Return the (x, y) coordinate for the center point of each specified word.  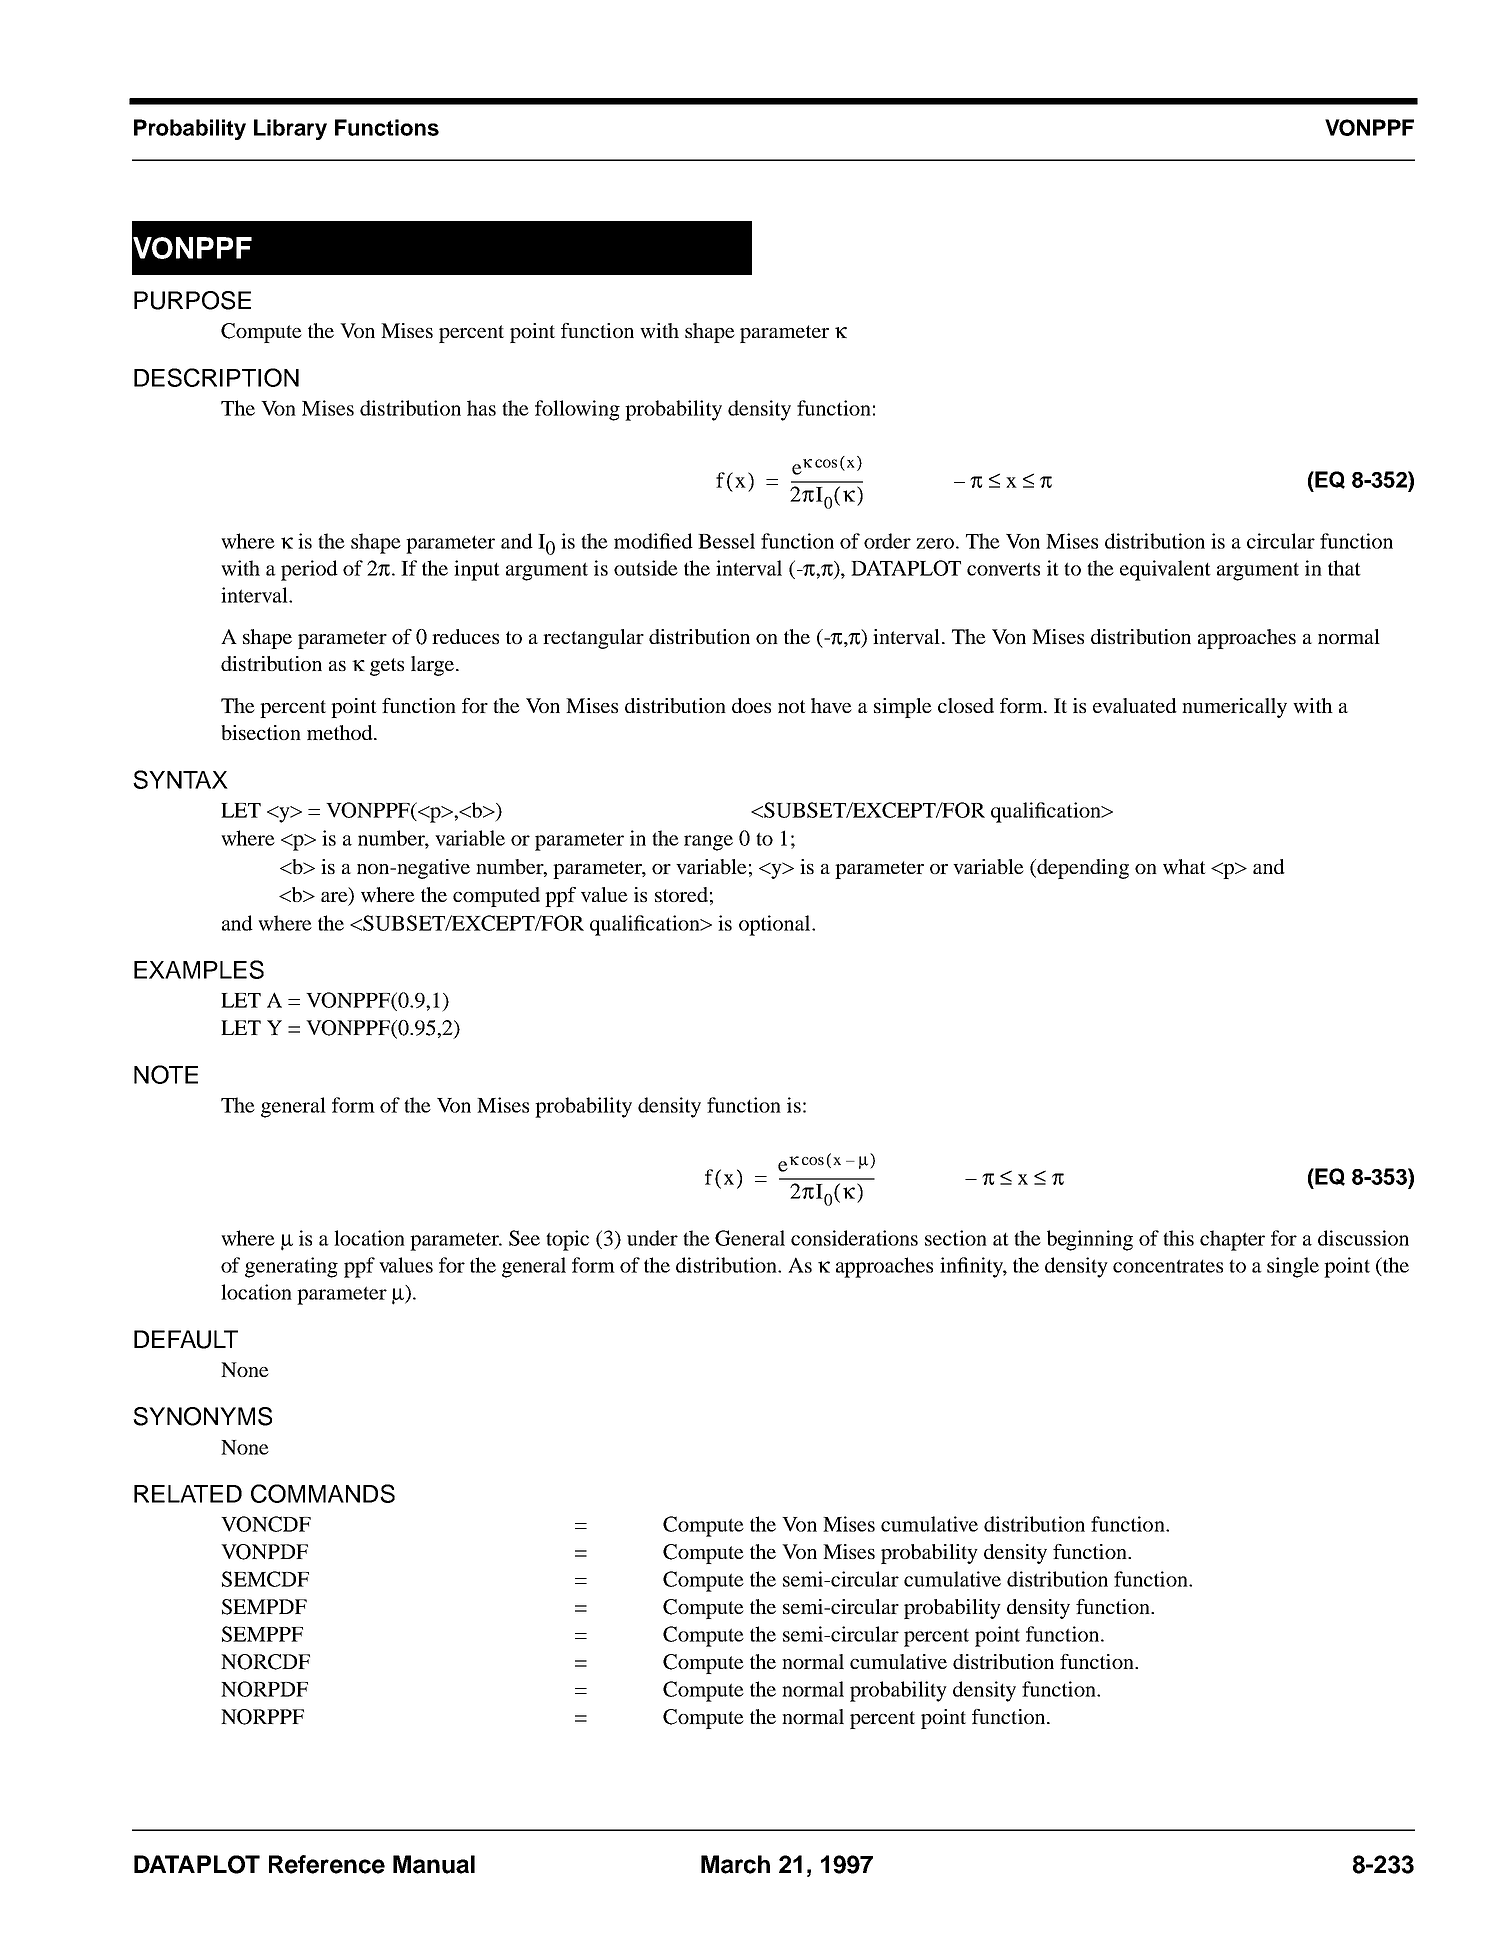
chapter (1232, 1240)
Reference (327, 1864)
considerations (854, 1238)
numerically (1234, 708)
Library (290, 129)
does (751, 705)
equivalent (1165, 570)
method (341, 732)
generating (291, 1267)
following (577, 410)
